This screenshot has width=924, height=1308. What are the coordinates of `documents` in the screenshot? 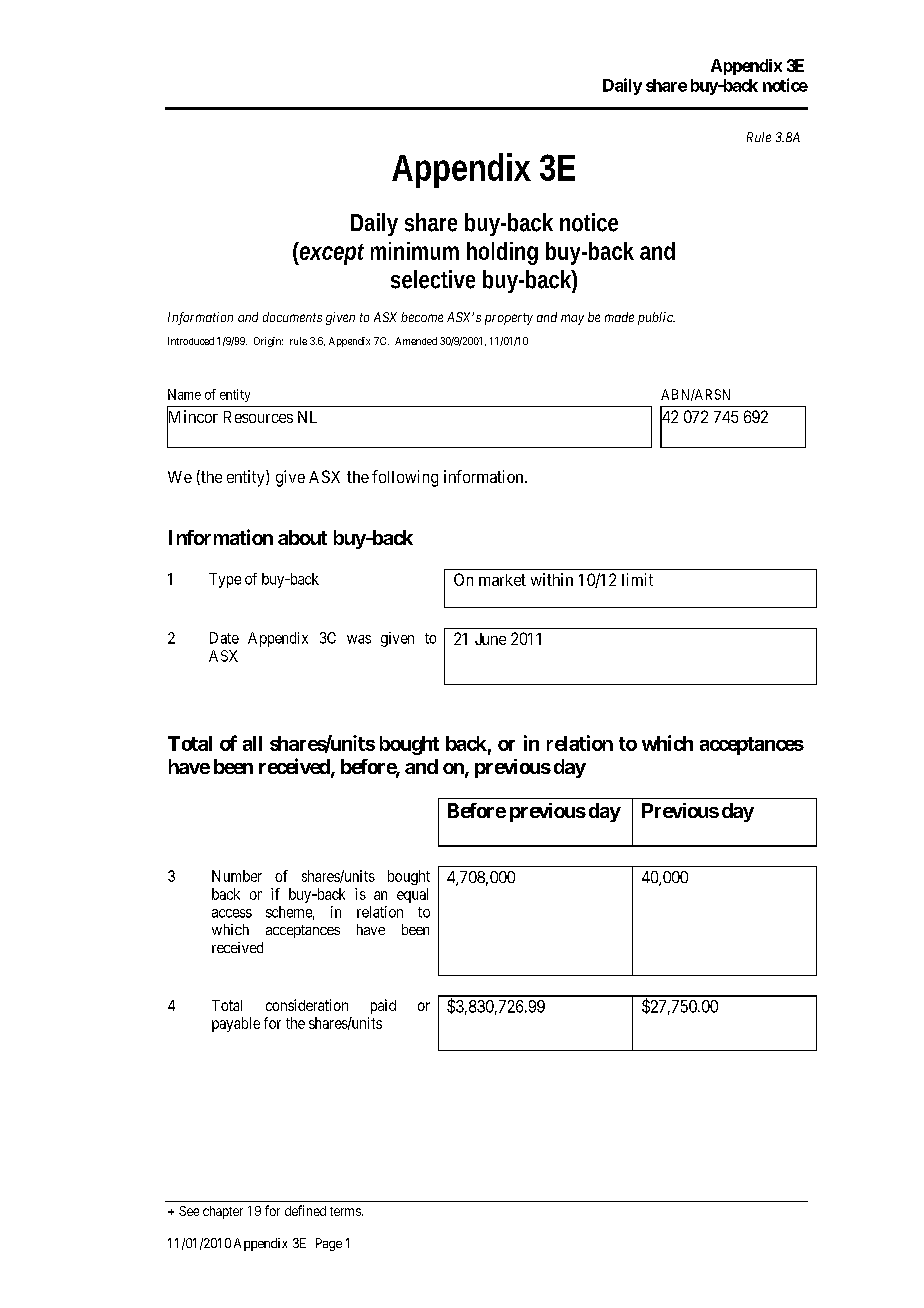 It's located at (292, 317).
